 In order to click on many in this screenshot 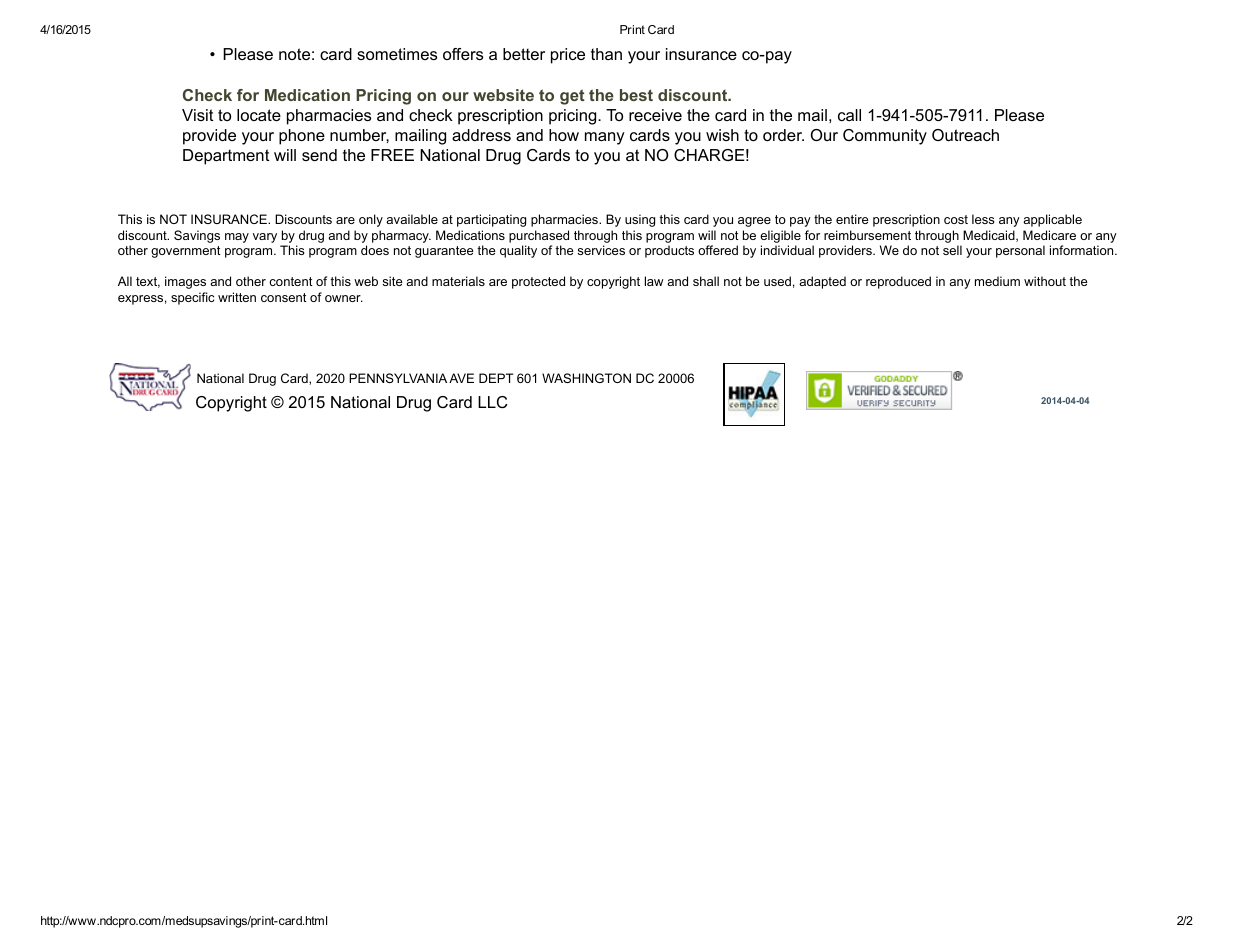, I will do `click(605, 138)`.
